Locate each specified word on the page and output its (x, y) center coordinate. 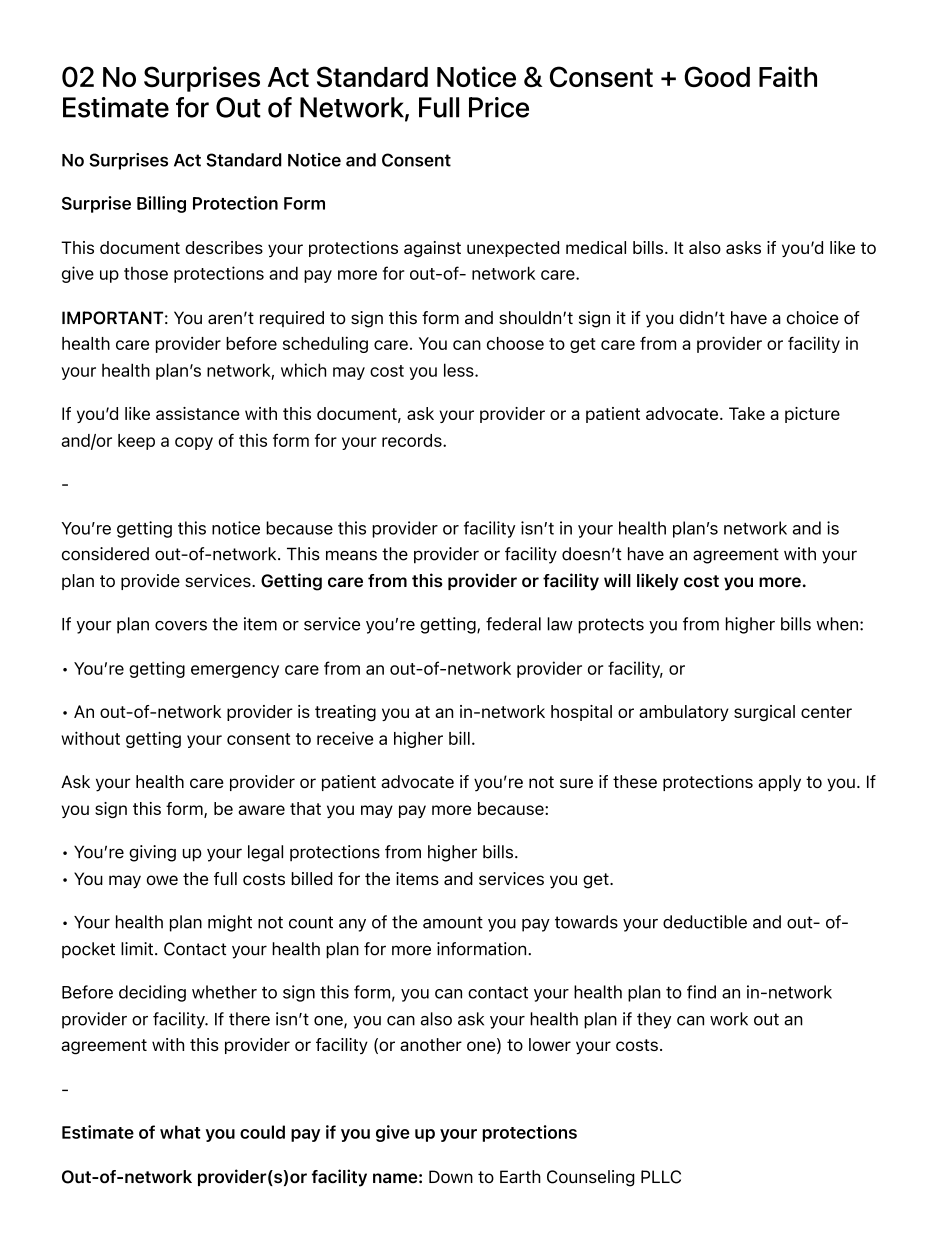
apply (779, 783)
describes (224, 247)
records (413, 440)
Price (499, 107)
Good (717, 76)
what (180, 1132)
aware (261, 810)
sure (576, 783)
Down (451, 1176)
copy (194, 443)
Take (747, 413)
